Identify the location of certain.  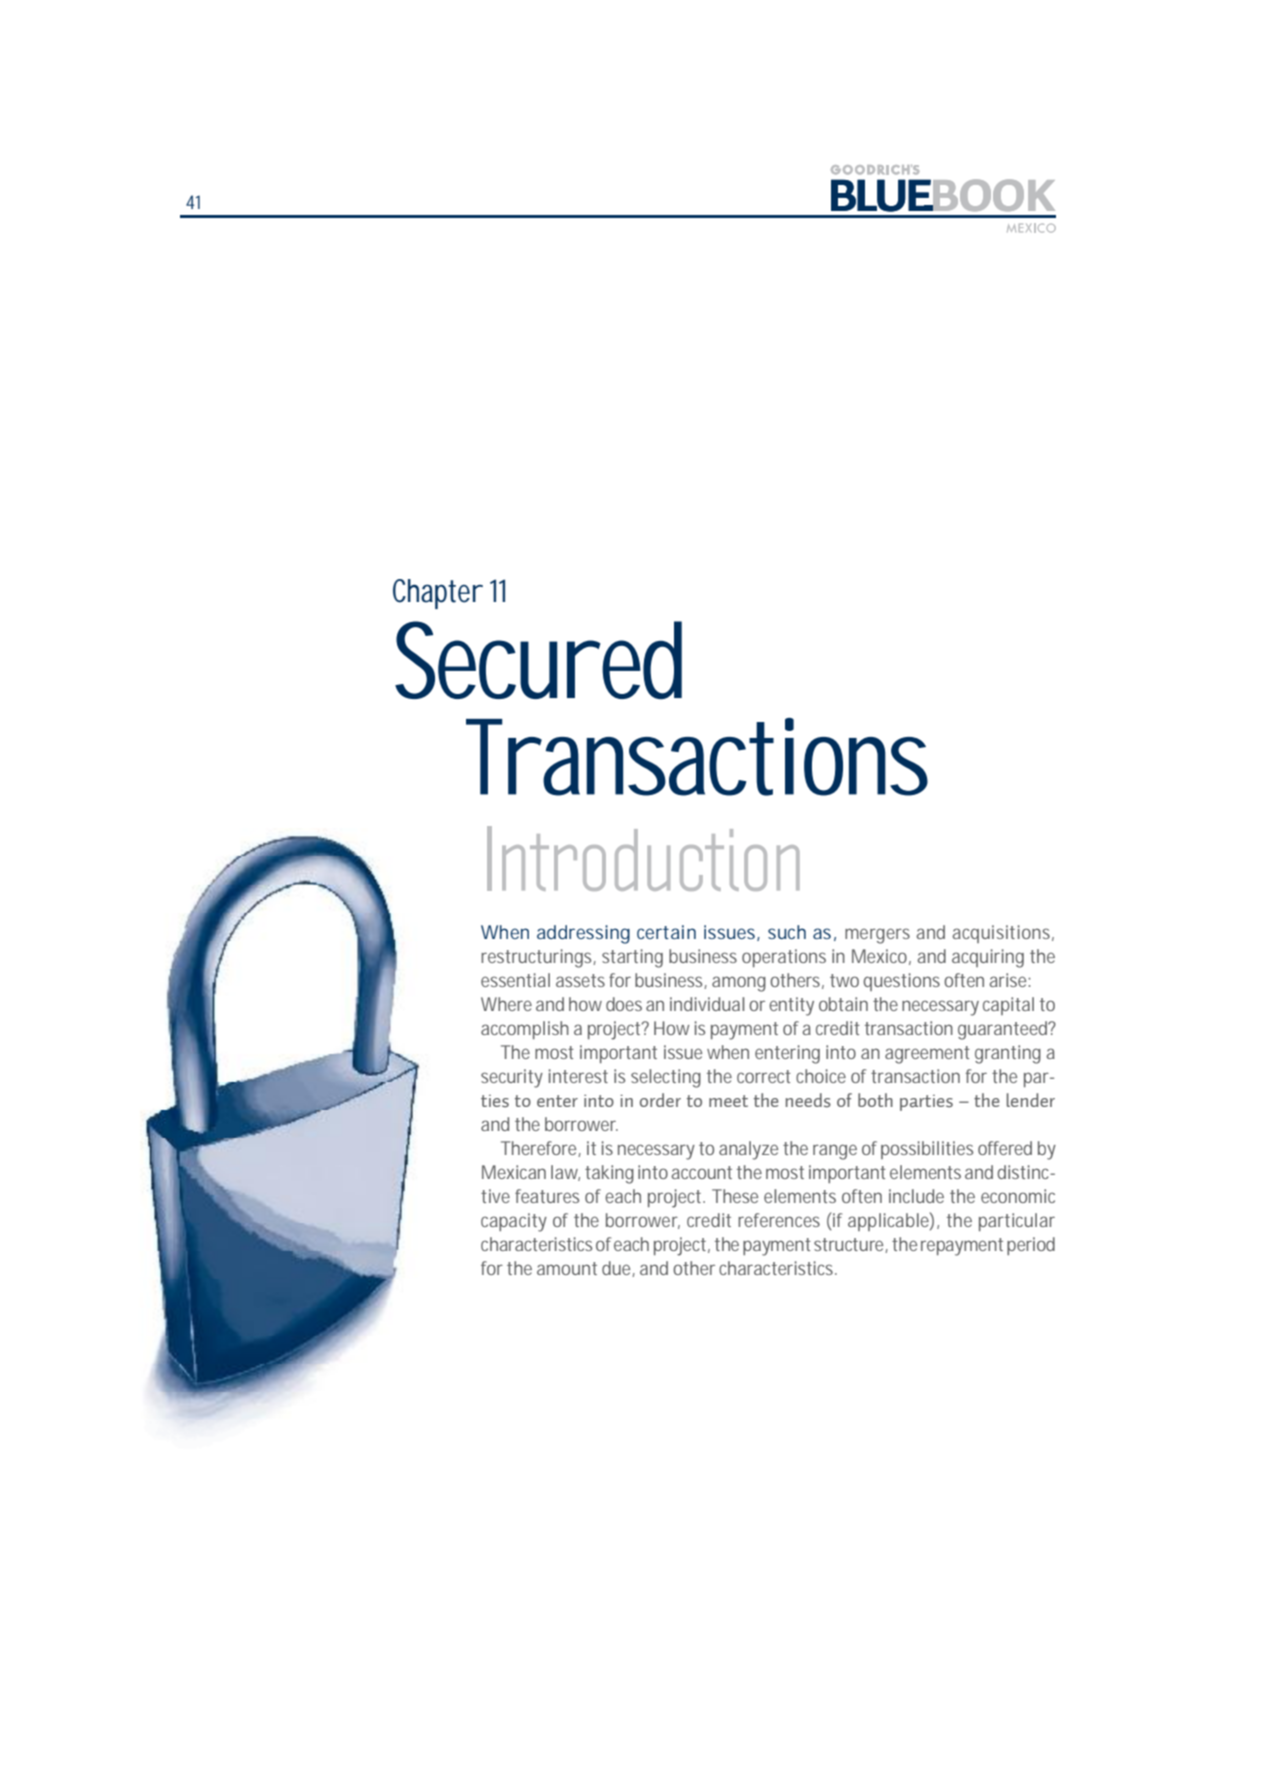
(666, 932).
